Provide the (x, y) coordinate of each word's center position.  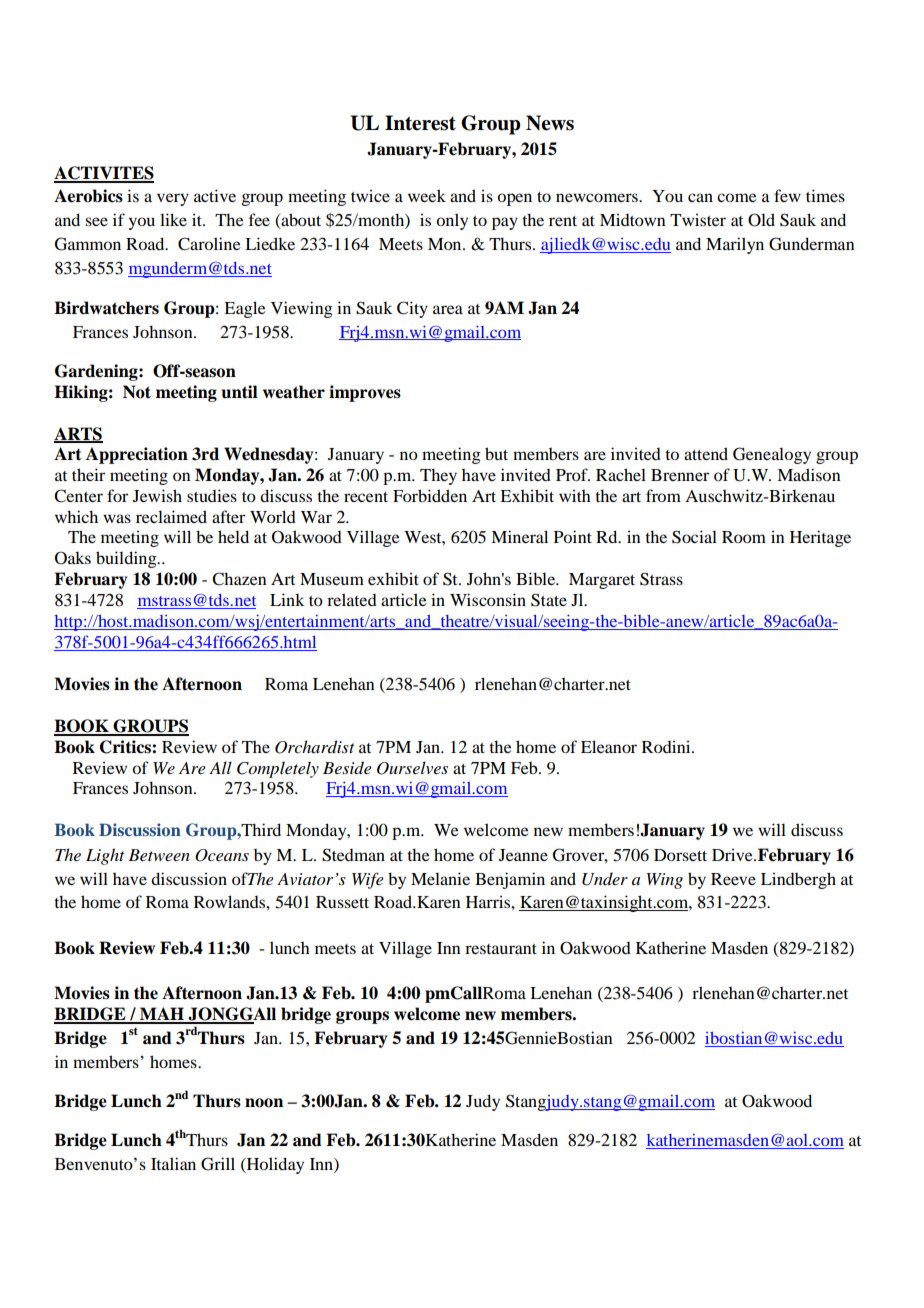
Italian (173, 1163)
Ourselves (412, 768)
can (700, 197)
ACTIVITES (104, 174)
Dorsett (680, 855)
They (438, 476)
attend (706, 453)
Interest (420, 123)
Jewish (157, 495)
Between (159, 855)
